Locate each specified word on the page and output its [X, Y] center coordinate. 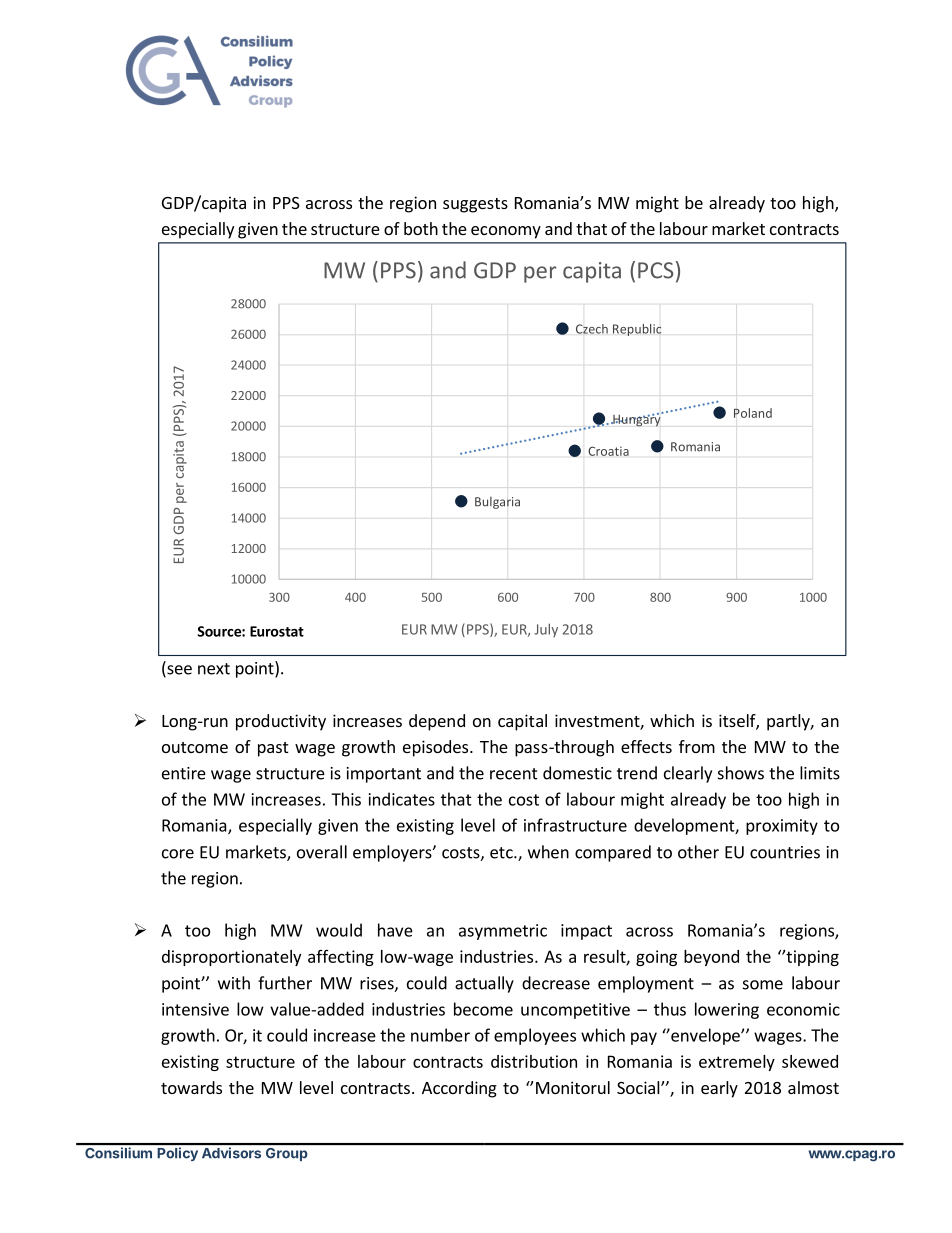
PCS [656, 270]
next [214, 669]
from [697, 746]
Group [286, 1154]
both [421, 228]
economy [506, 232]
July [546, 630]
